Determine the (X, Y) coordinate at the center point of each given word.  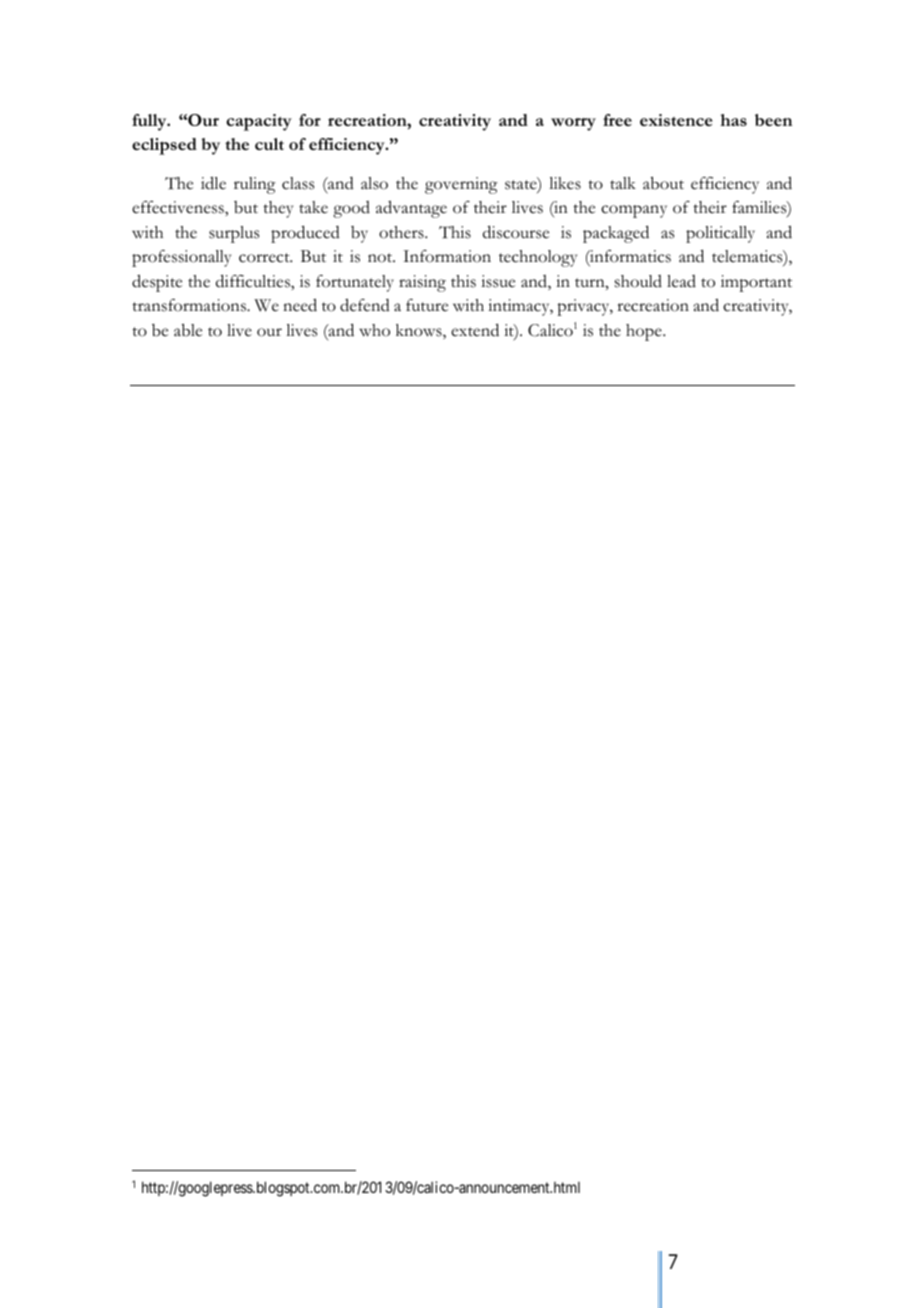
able (188, 330)
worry (573, 124)
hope (645, 332)
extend (475, 330)
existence (676, 120)
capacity (259, 122)
